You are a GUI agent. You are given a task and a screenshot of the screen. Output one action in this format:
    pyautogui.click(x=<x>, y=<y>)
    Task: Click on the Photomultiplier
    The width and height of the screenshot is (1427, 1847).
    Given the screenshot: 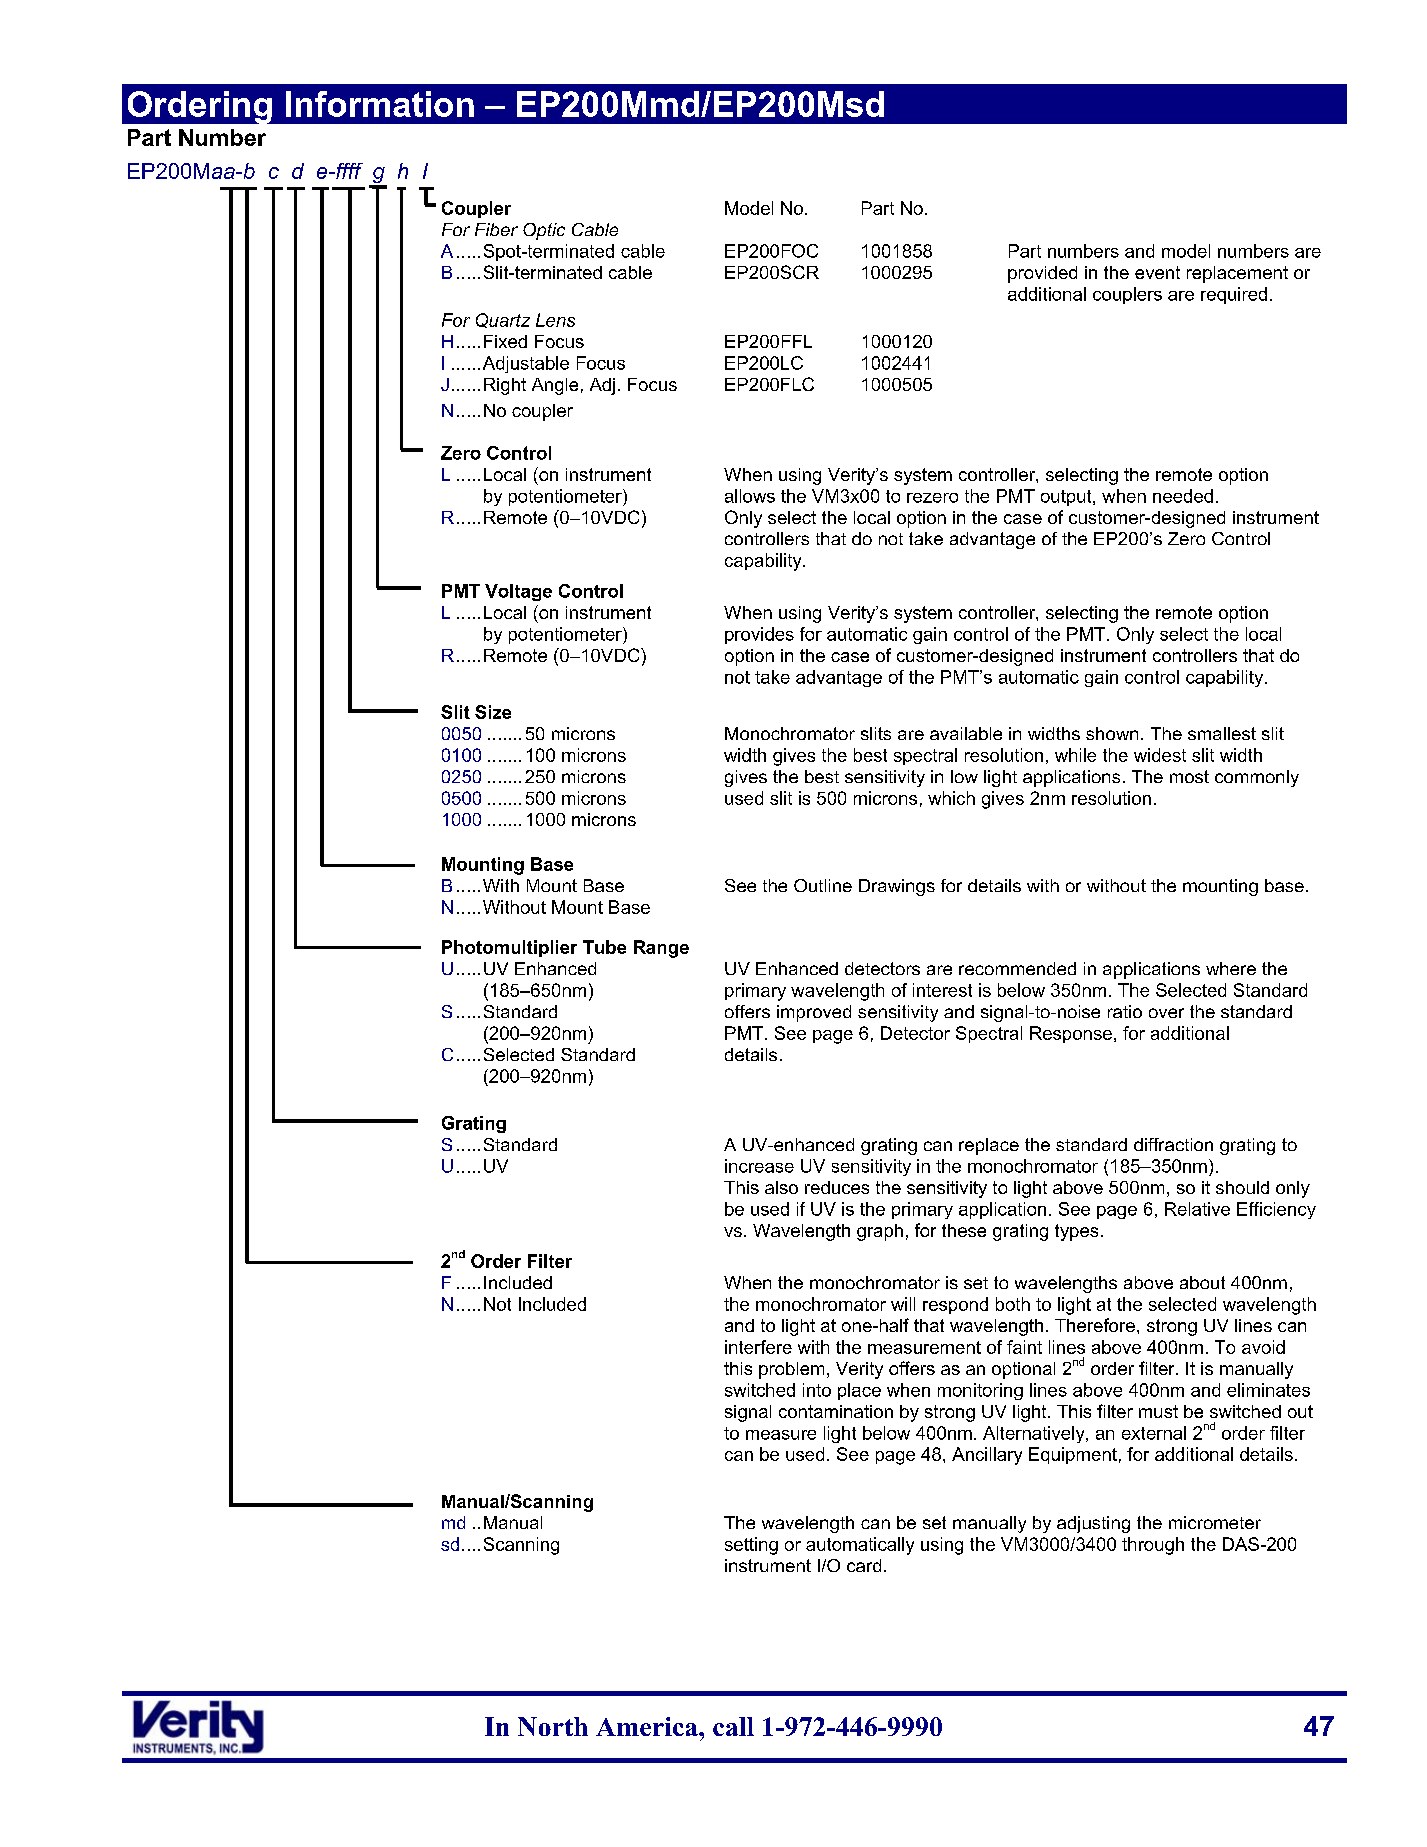 What is the action you would take?
    pyautogui.click(x=509, y=948)
